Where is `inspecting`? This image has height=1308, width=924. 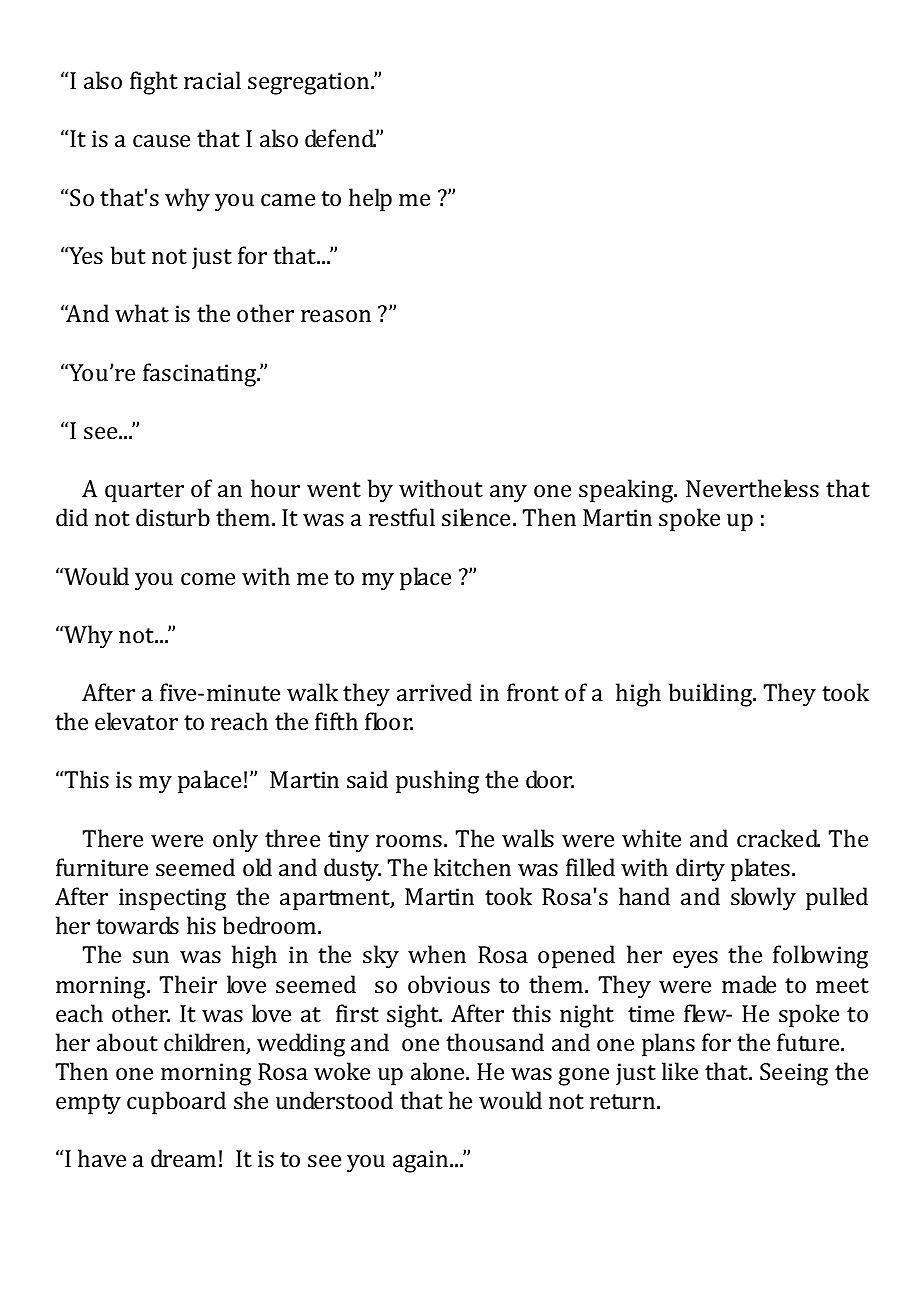
inspecting is located at coordinates (172, 899).
